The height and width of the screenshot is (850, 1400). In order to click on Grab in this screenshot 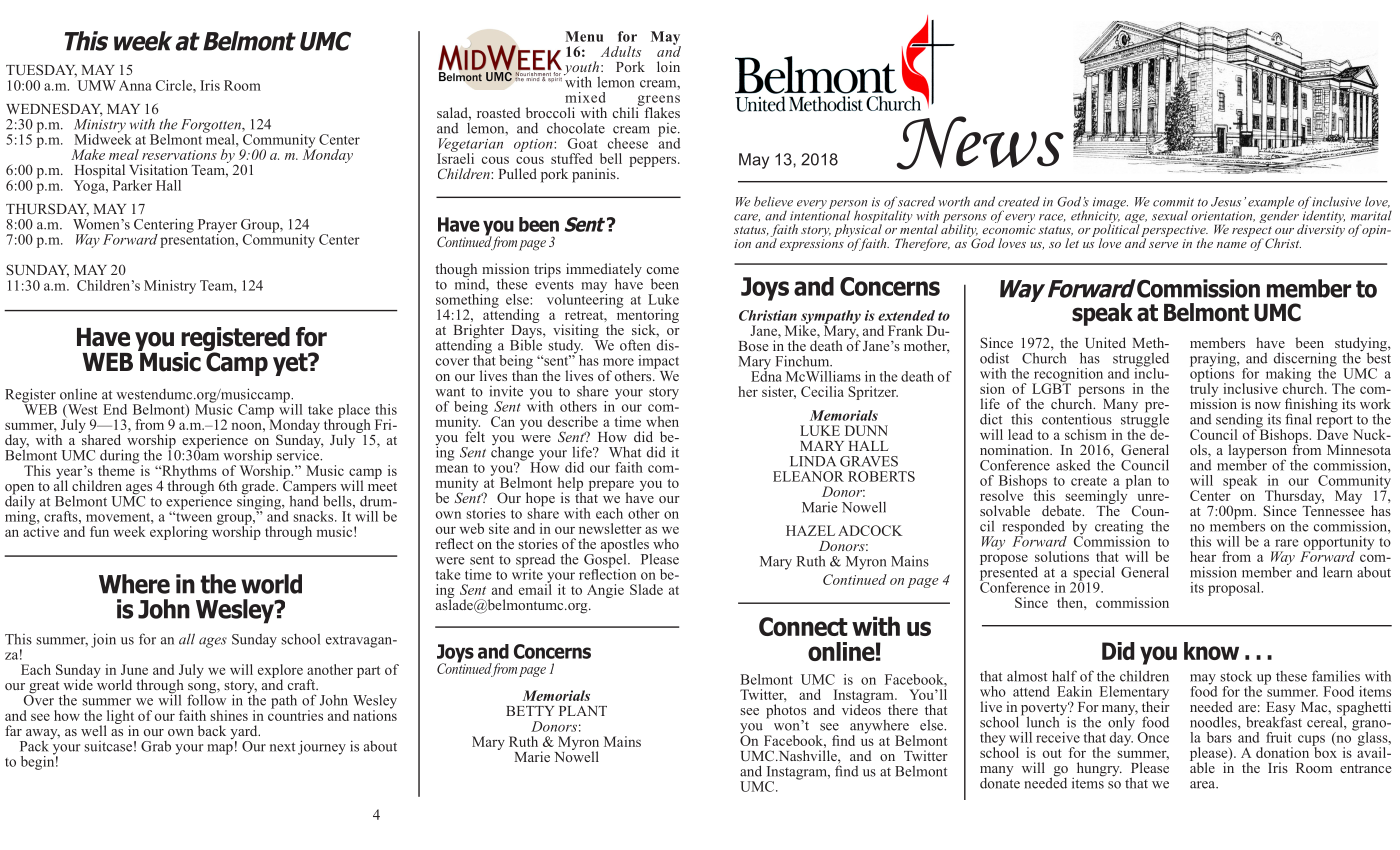, I will do `click(156, 746)`.
